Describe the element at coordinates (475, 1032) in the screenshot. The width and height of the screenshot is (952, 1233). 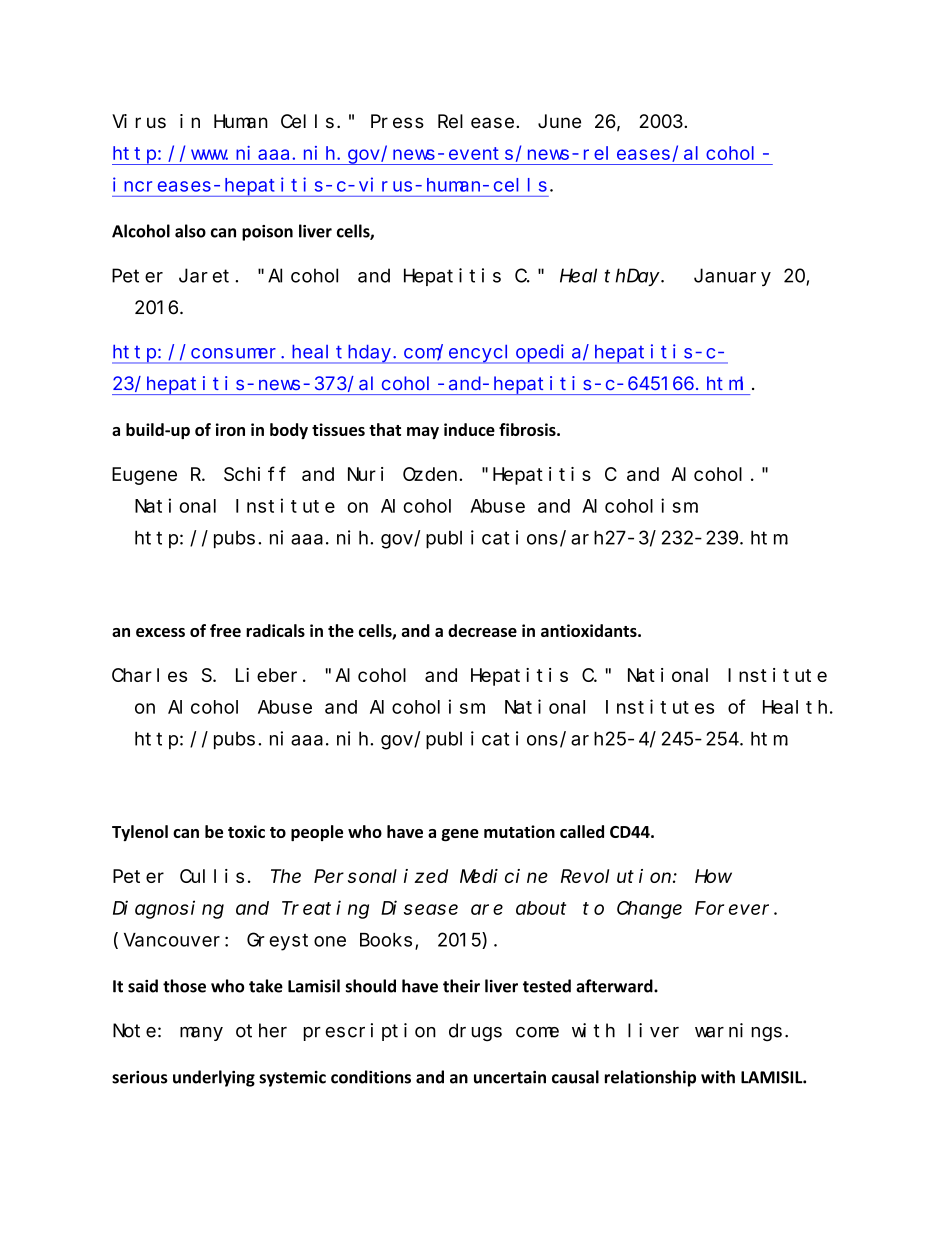
I see `drugs` at that location.
